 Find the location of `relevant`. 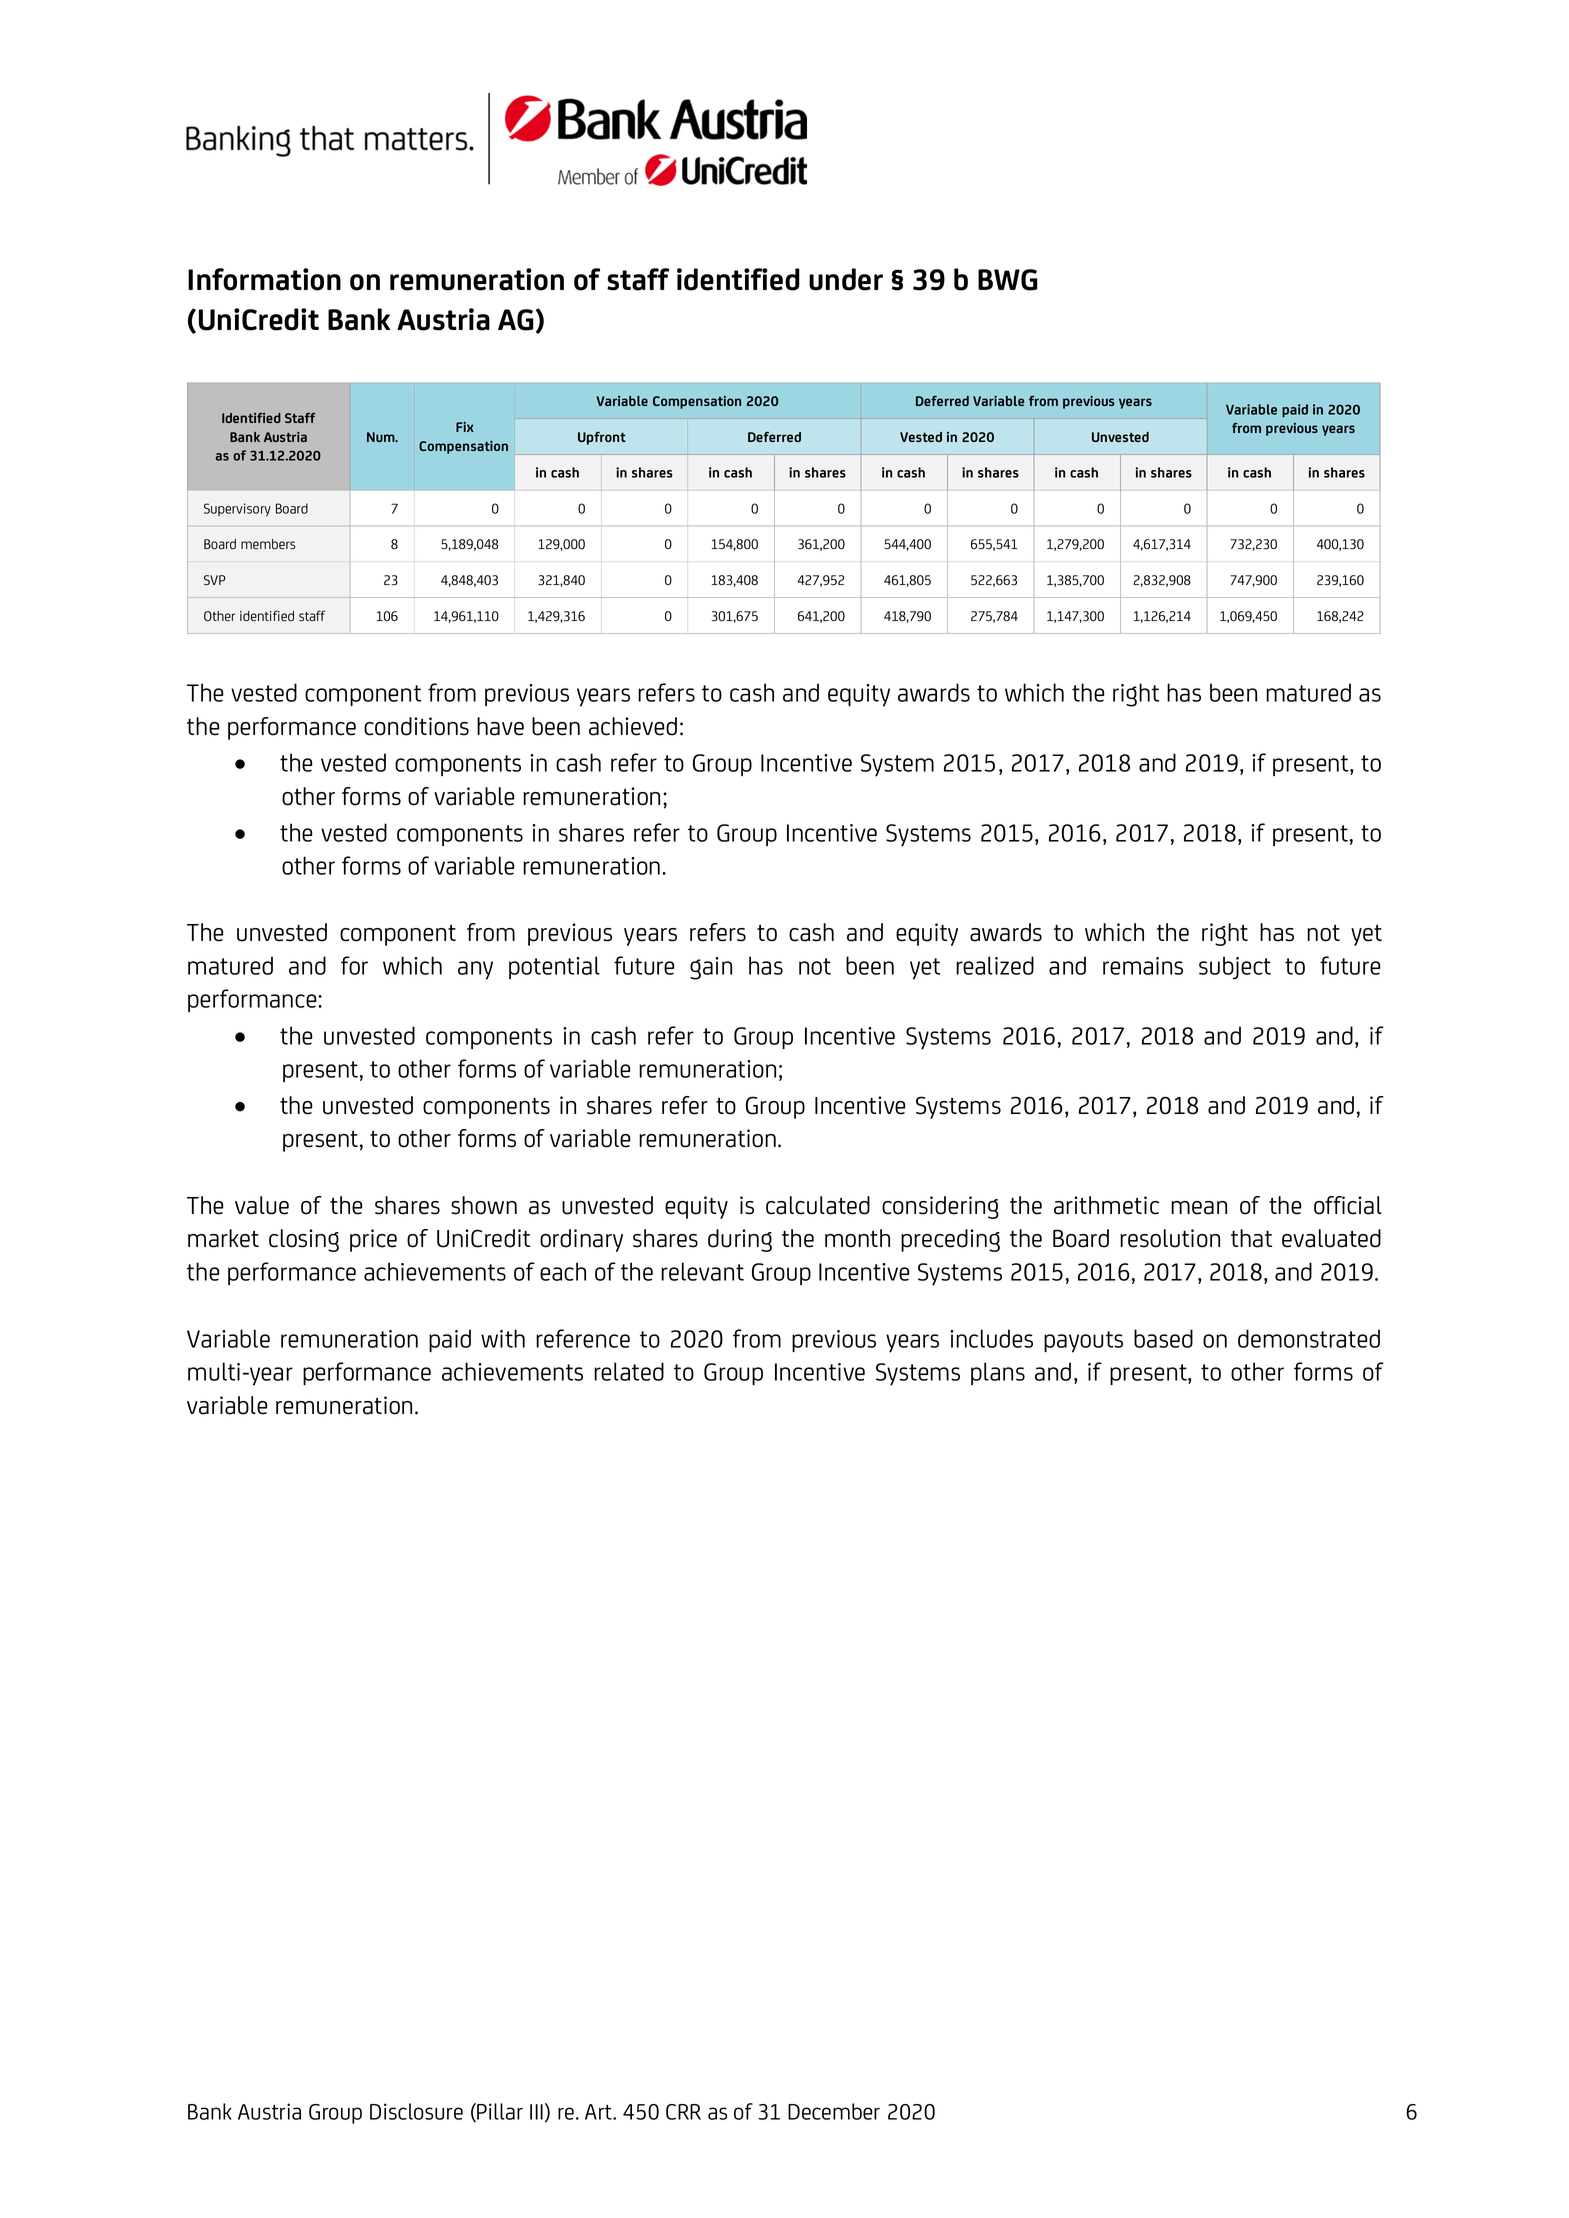

relevant is located at coordinates (702, 1271).
